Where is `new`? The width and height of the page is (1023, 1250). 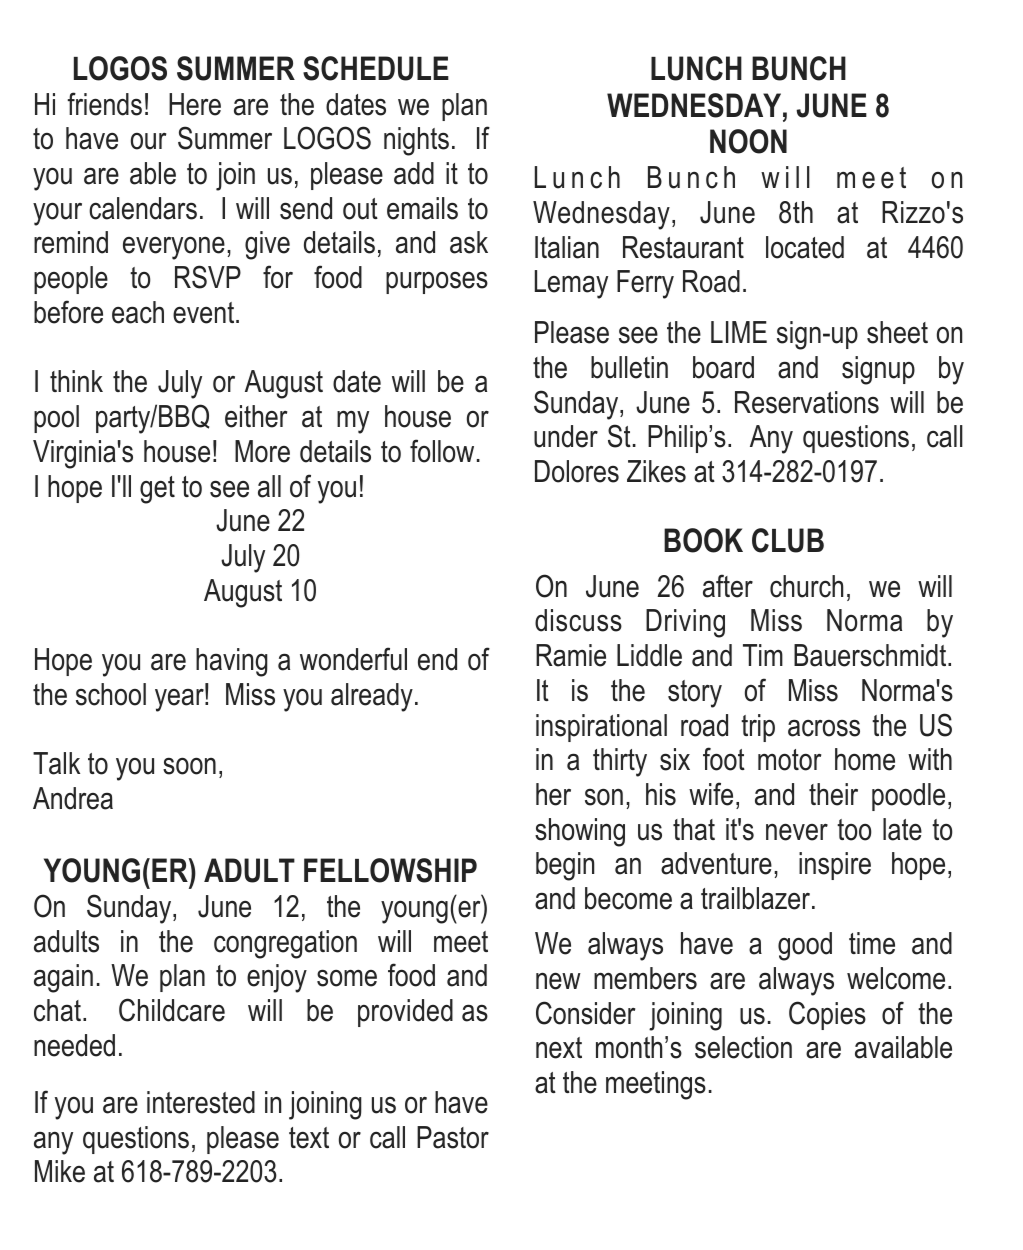
new is located at coordinates (558, 981).
